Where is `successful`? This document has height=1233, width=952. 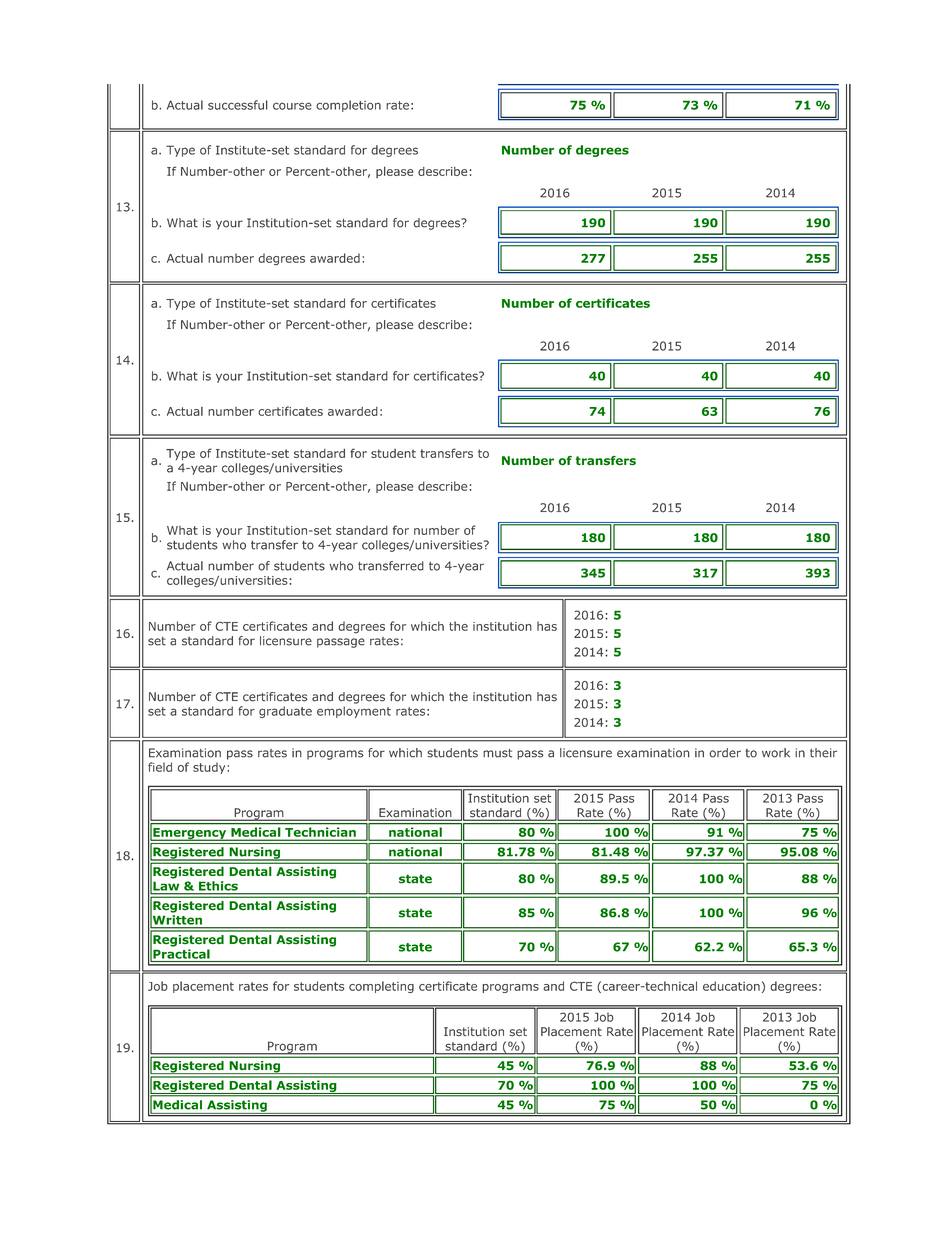
successful is located at coordinates (238, 105).
